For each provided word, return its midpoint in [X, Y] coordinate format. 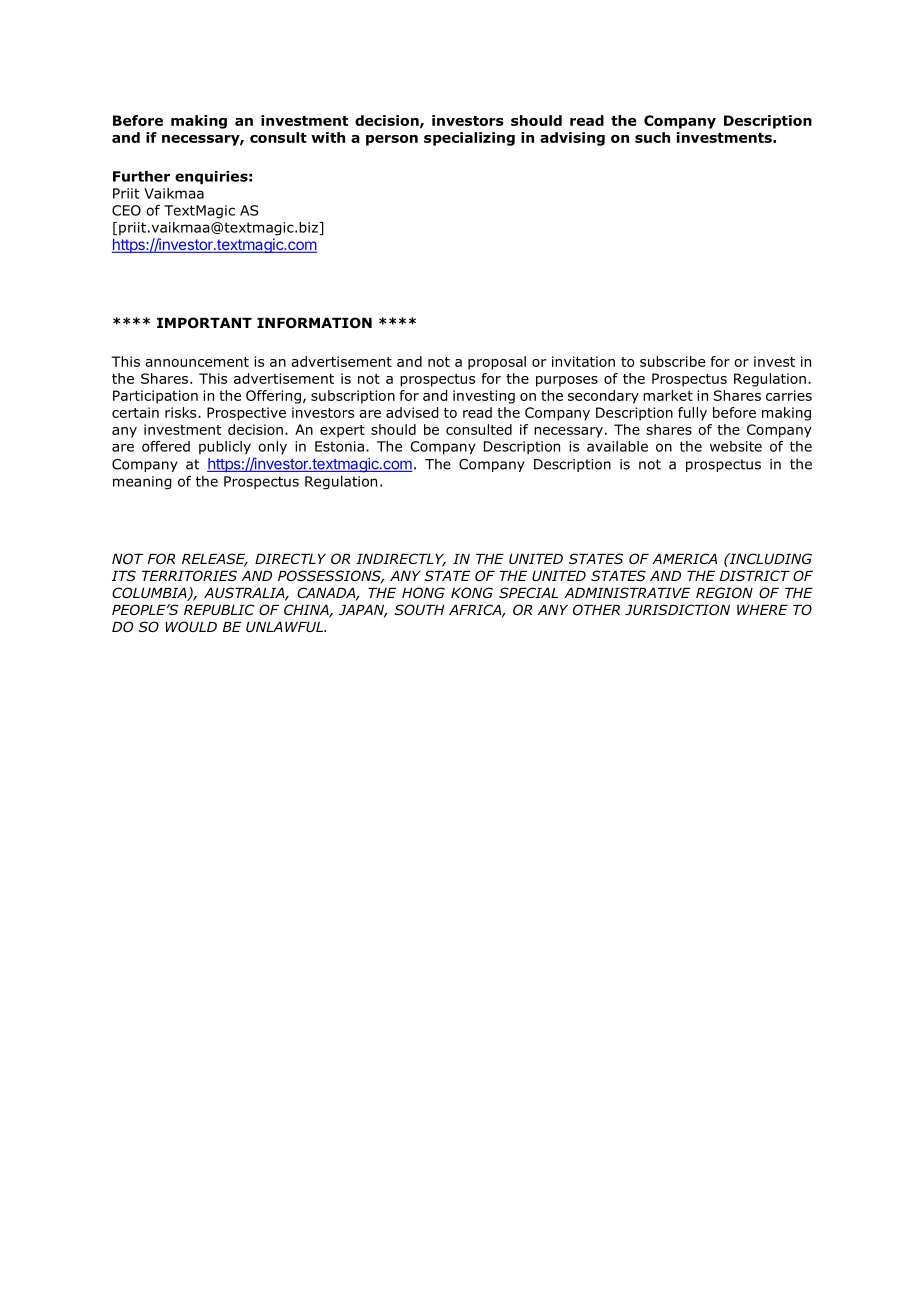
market [668, 395]
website [736, 446]
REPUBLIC [219, 609]
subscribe [672, 361]
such [652, 137]
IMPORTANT [204, 323]
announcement [197, 362]
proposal [497, 363]
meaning [142, 483]
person [392, 140]
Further [141, 176]
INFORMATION [314, 323]
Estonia [339, 446]
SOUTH [419, 609]
